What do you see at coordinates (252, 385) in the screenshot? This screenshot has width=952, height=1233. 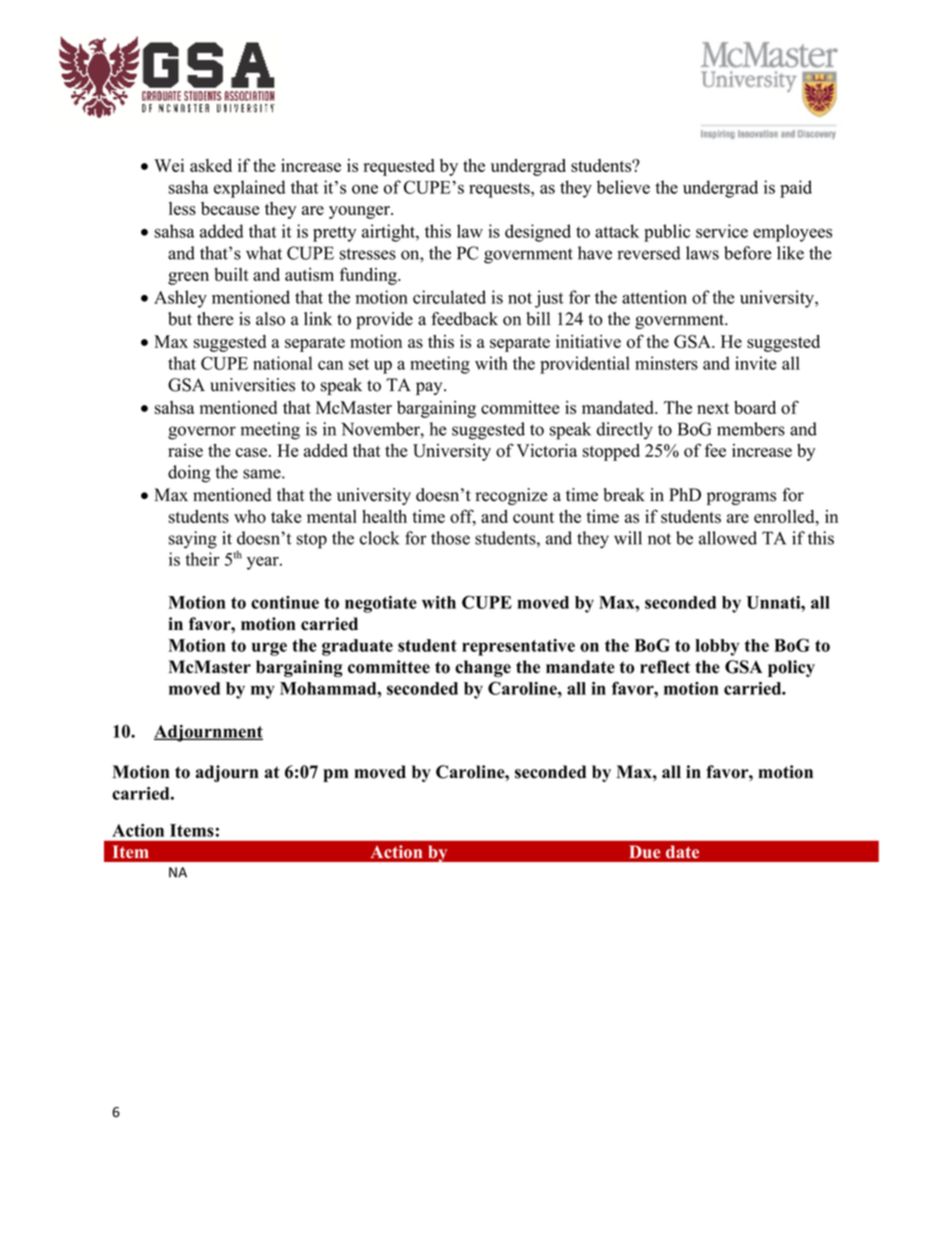 I see `universities` at bounding box center [252, 385].
